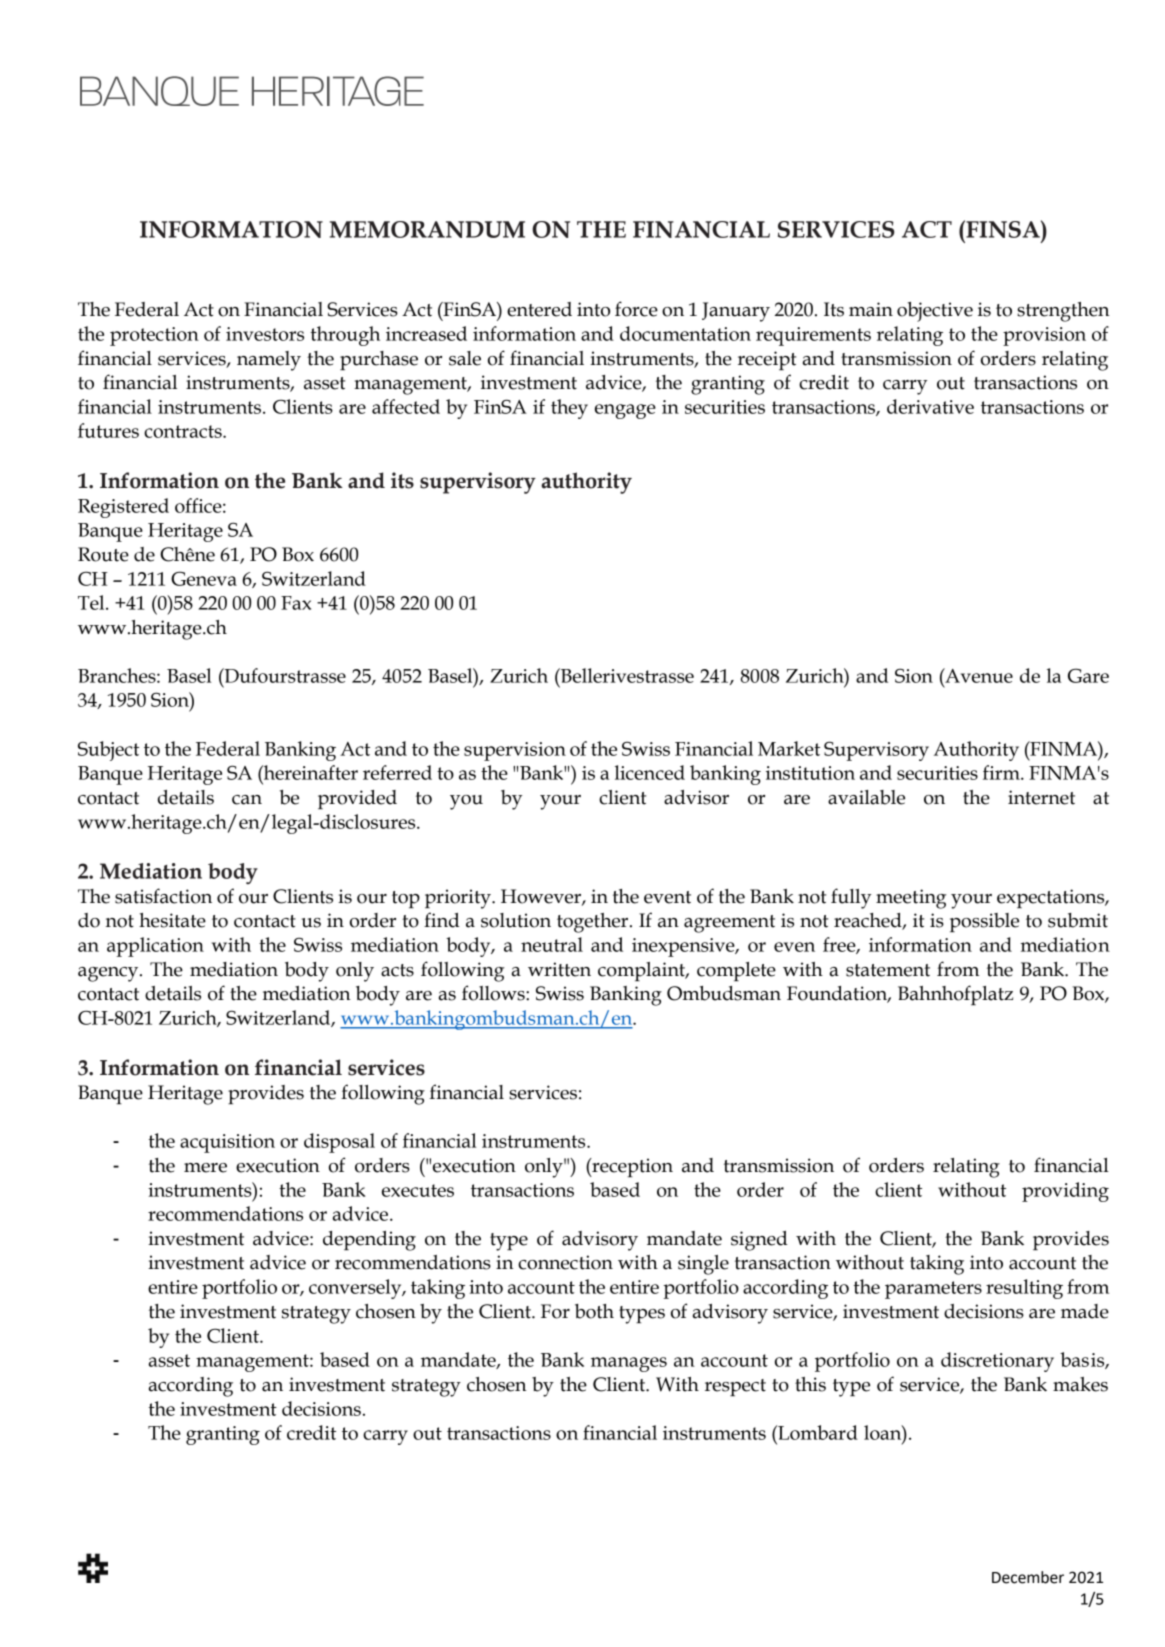 The width and height of the document is (1165, 1647). I want to click on force, so click(636, 309).
